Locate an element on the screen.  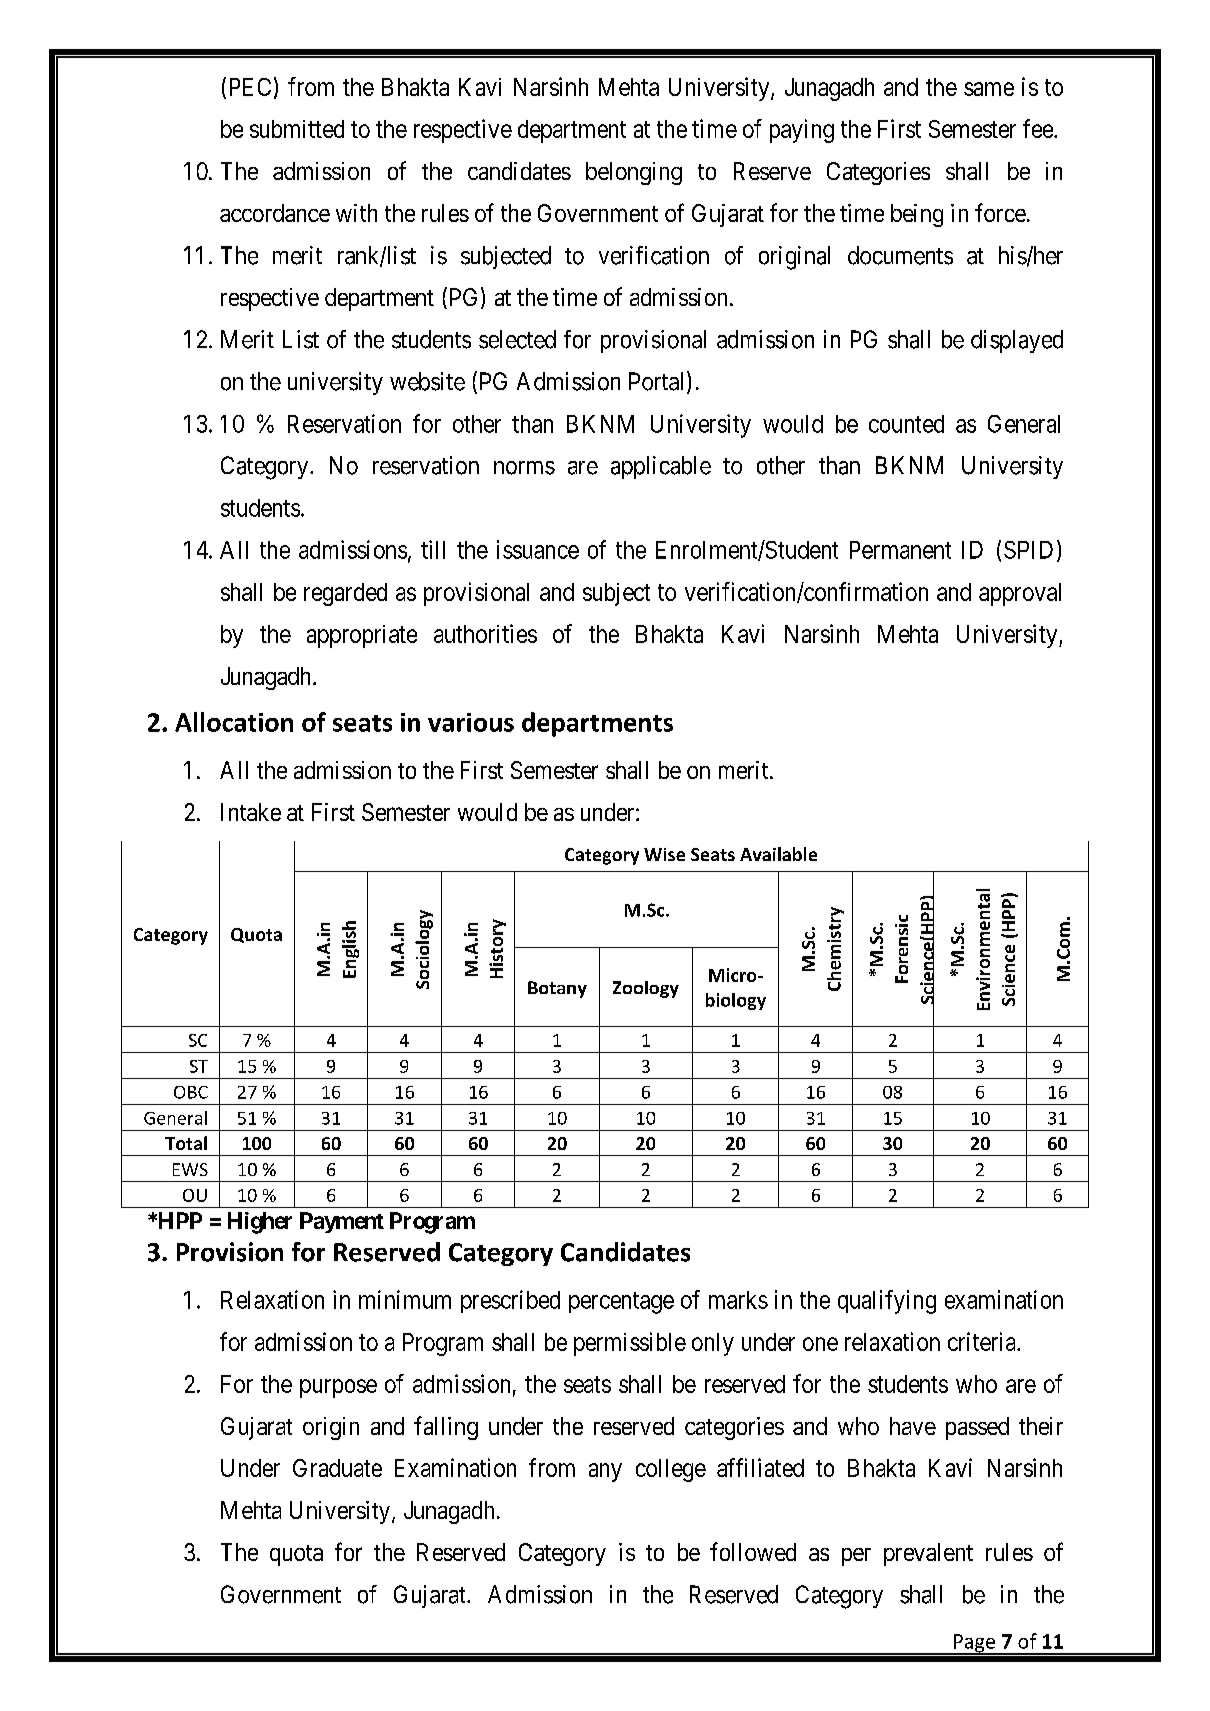
Permanent is located at coordinates (900, 550).
